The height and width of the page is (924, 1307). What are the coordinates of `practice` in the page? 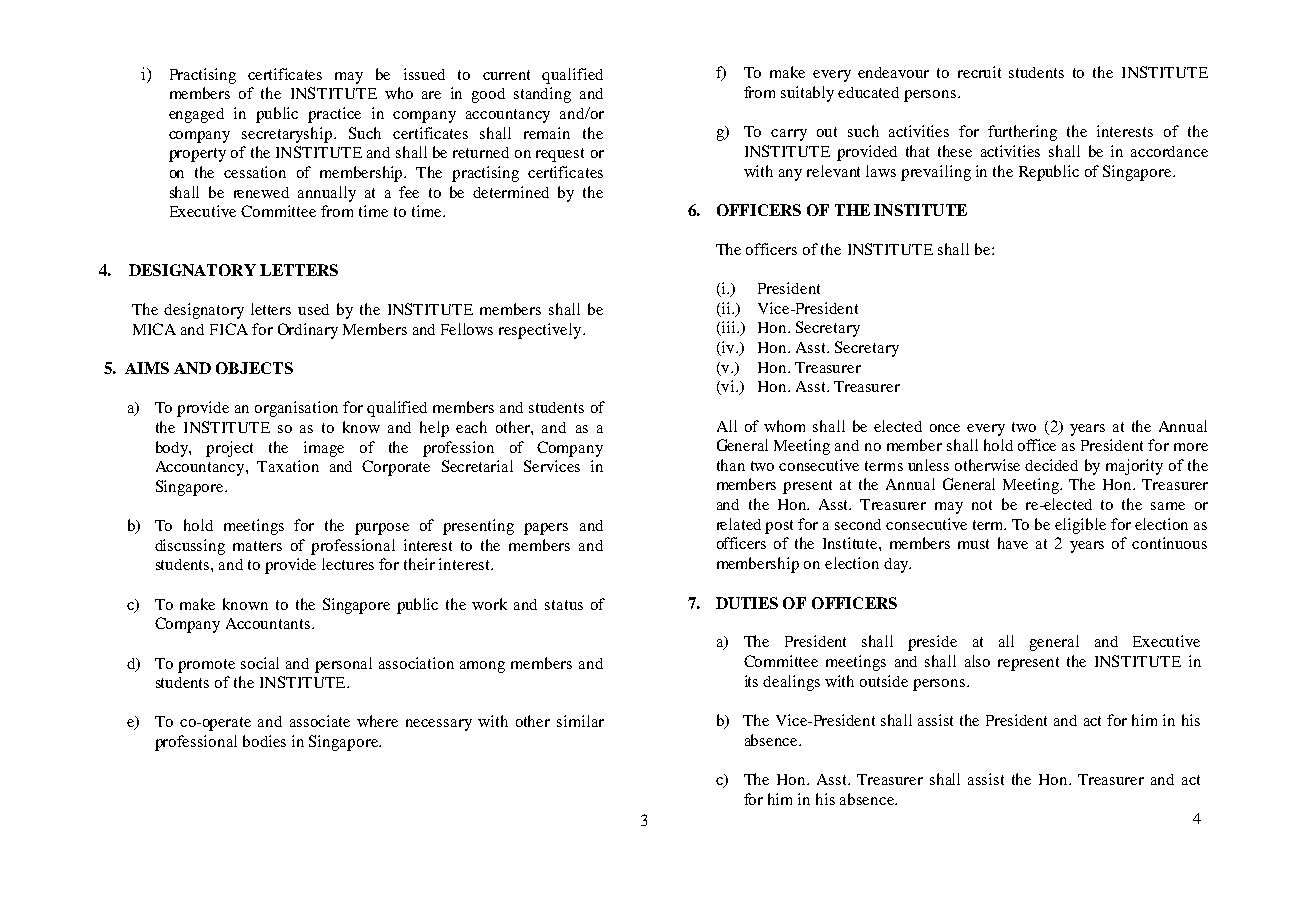 It's located at (334, 115).
